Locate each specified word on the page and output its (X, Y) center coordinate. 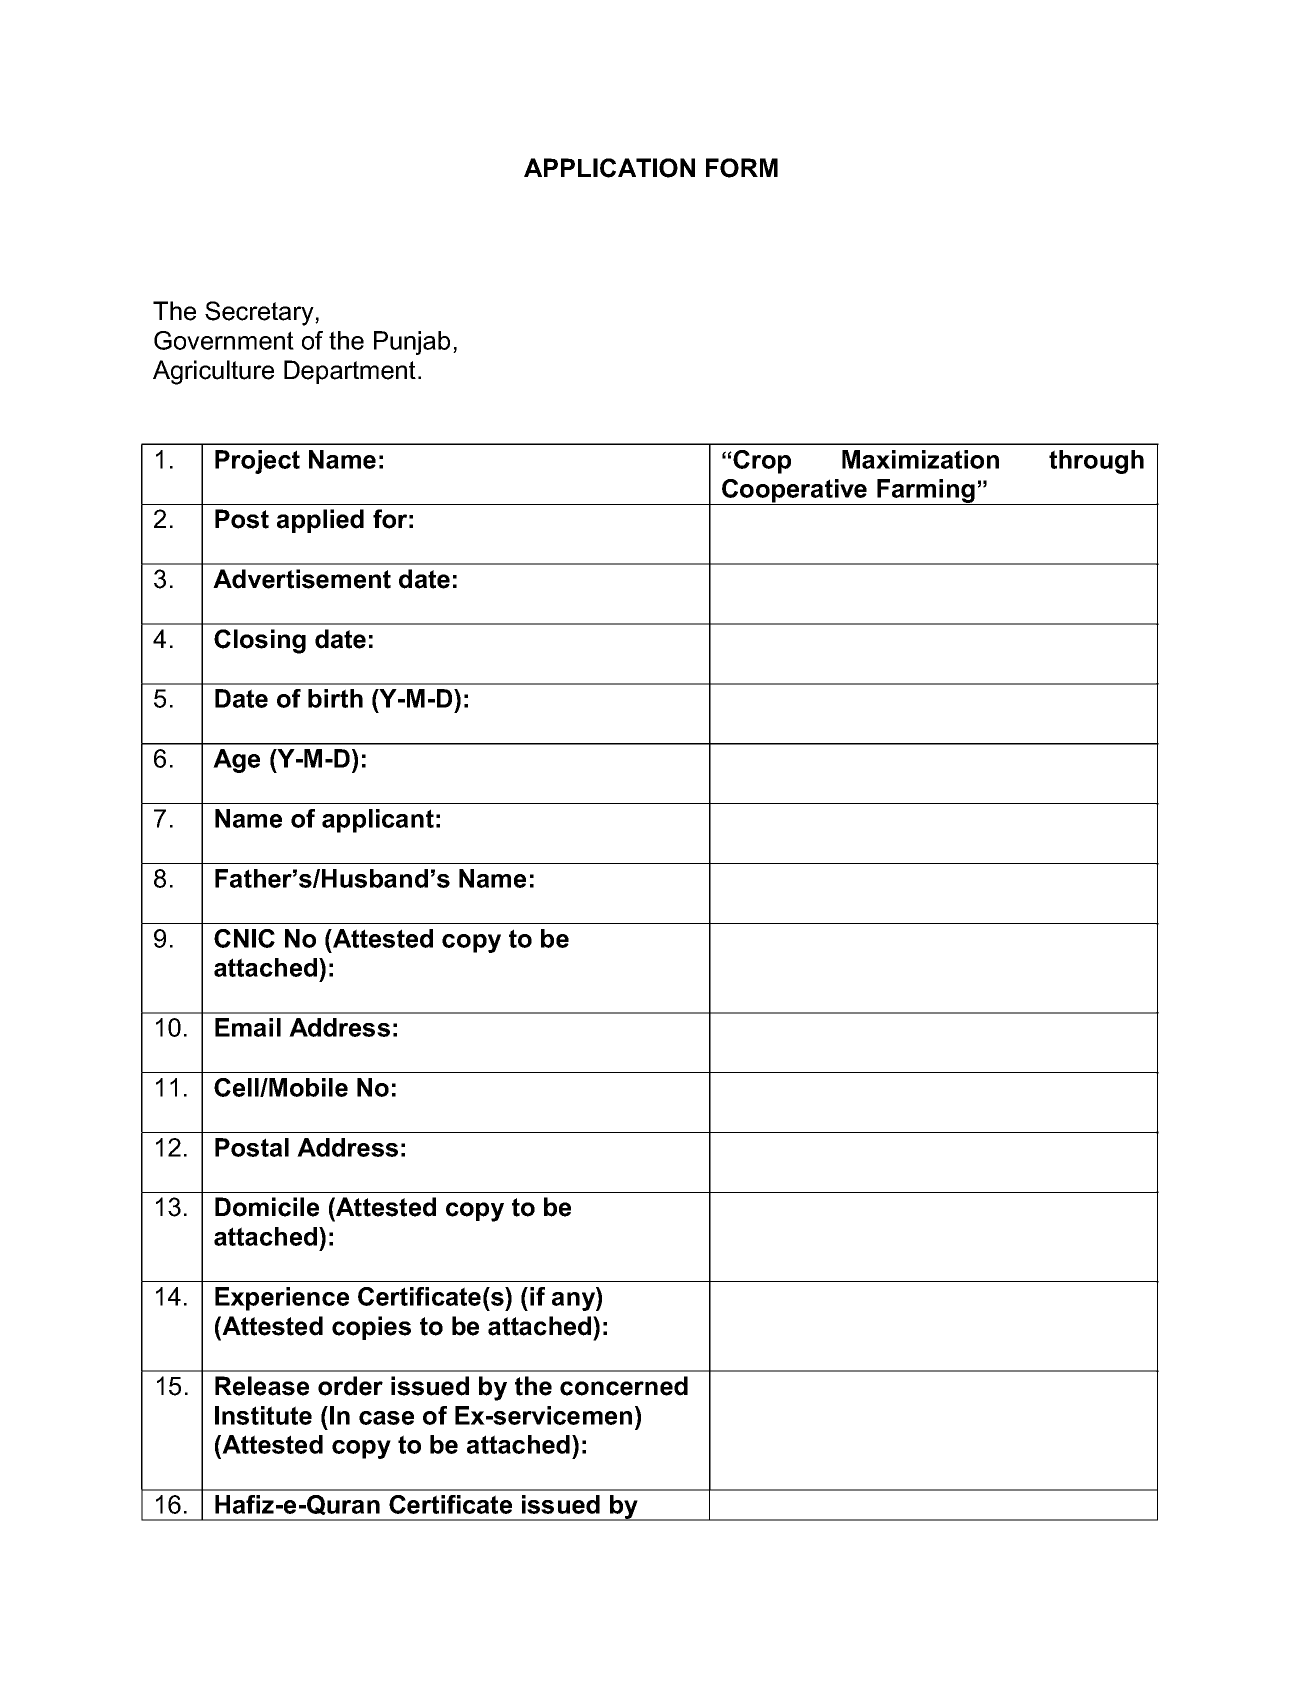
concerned (624, 1386)
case (386, 1418)
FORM (742, 168)
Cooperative (795, 492)
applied (320, 521)
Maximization (920, 459)
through (1096, 462)
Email (248, 1027)
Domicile (267, 1207)
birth (335, 698)
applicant (378, 821)
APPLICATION (609, 168)
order (350, 1386)
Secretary (260, 313)
